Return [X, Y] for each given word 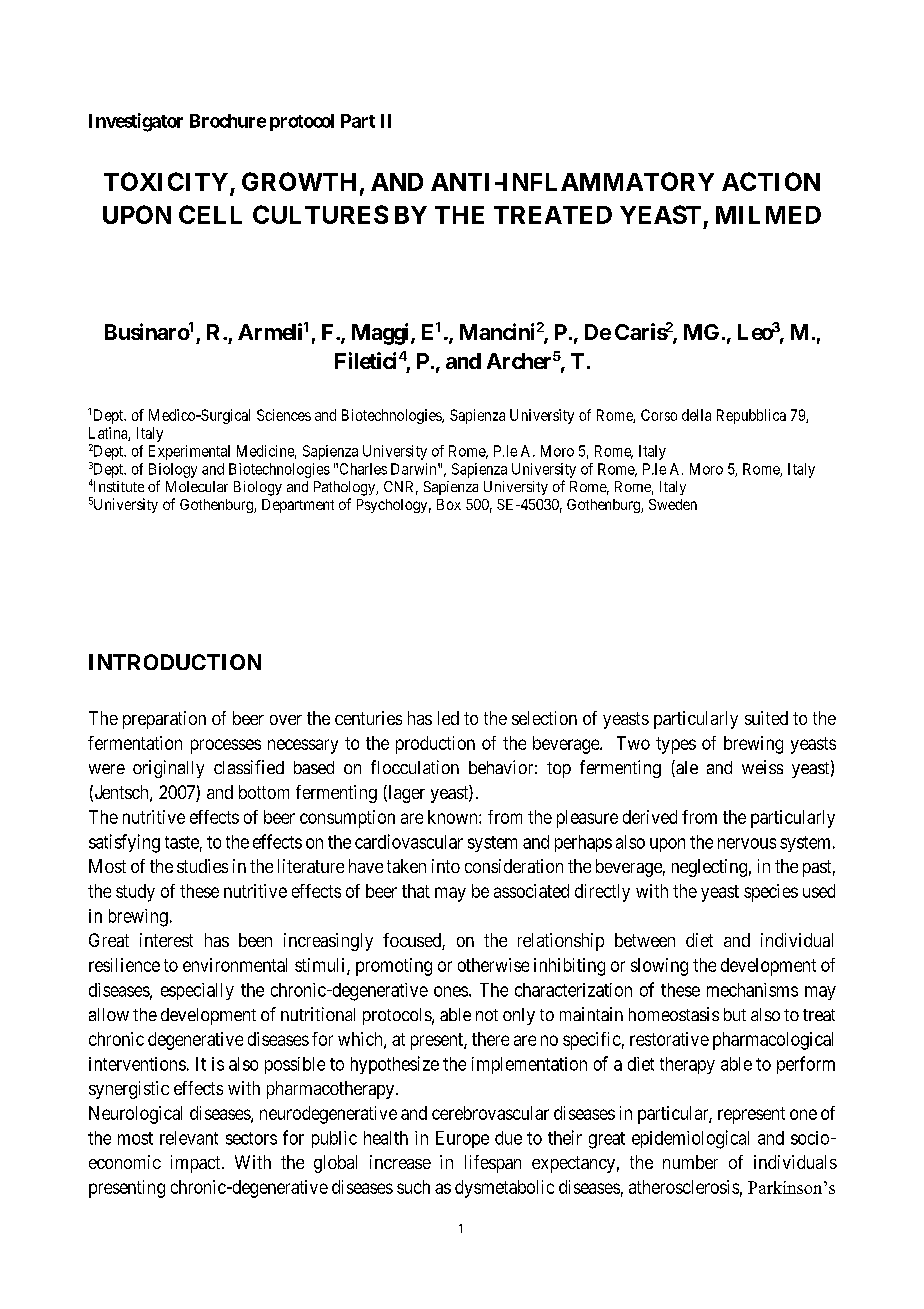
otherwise [493, 965]
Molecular [197, 486]
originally [168, 769]
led [448, 718]
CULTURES [320, 214]
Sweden [673, 504]
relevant [189, 1138]
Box [449, 504]
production [435, 745]
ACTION [771, 181]
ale [686, 768]
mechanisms [752, 990]
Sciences [284, 415]
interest [166, 940]
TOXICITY [166, 181]
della [696, 415]
